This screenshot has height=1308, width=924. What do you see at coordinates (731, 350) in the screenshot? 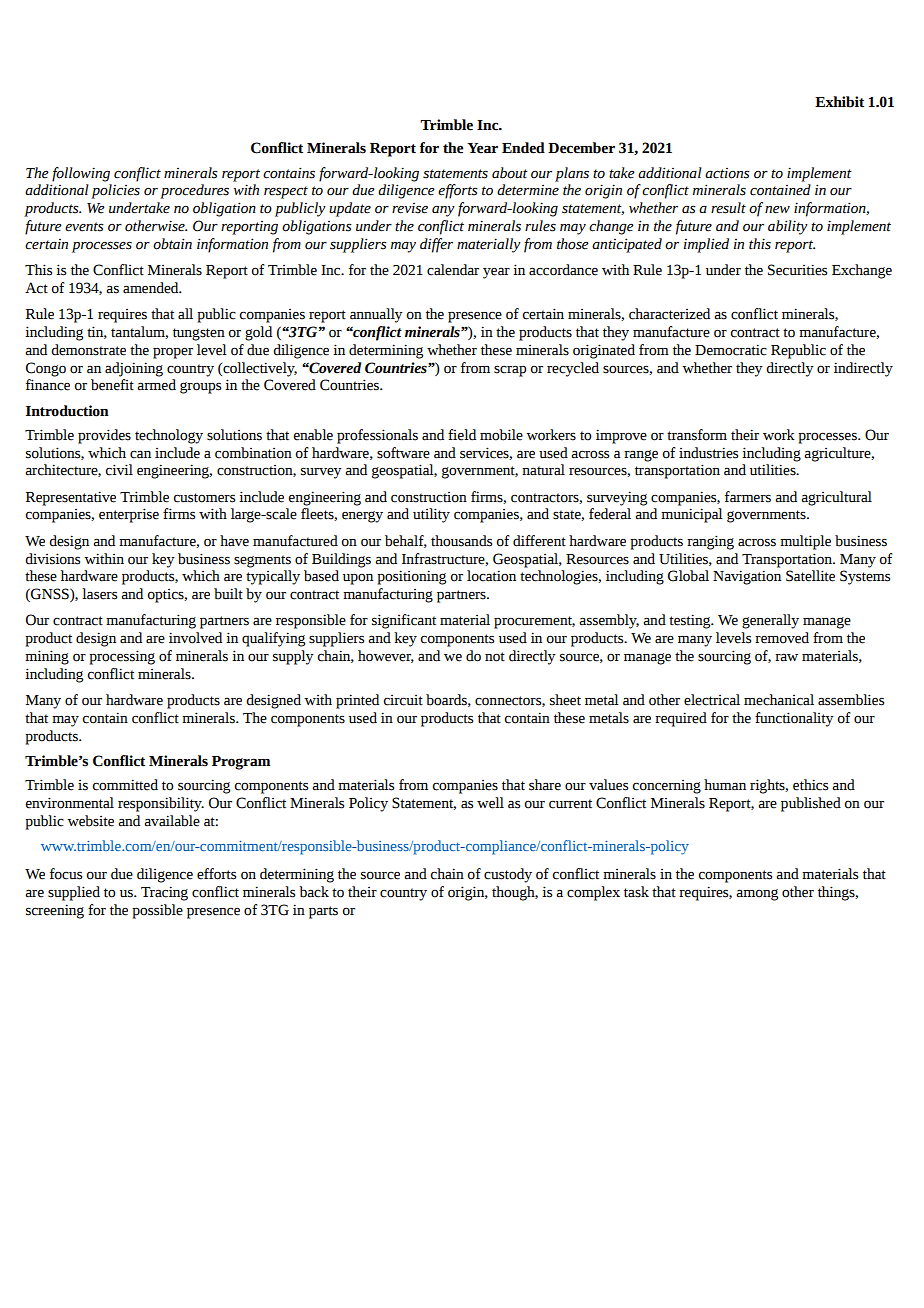
I see `Democratic` at bounding box center [731, 350].
